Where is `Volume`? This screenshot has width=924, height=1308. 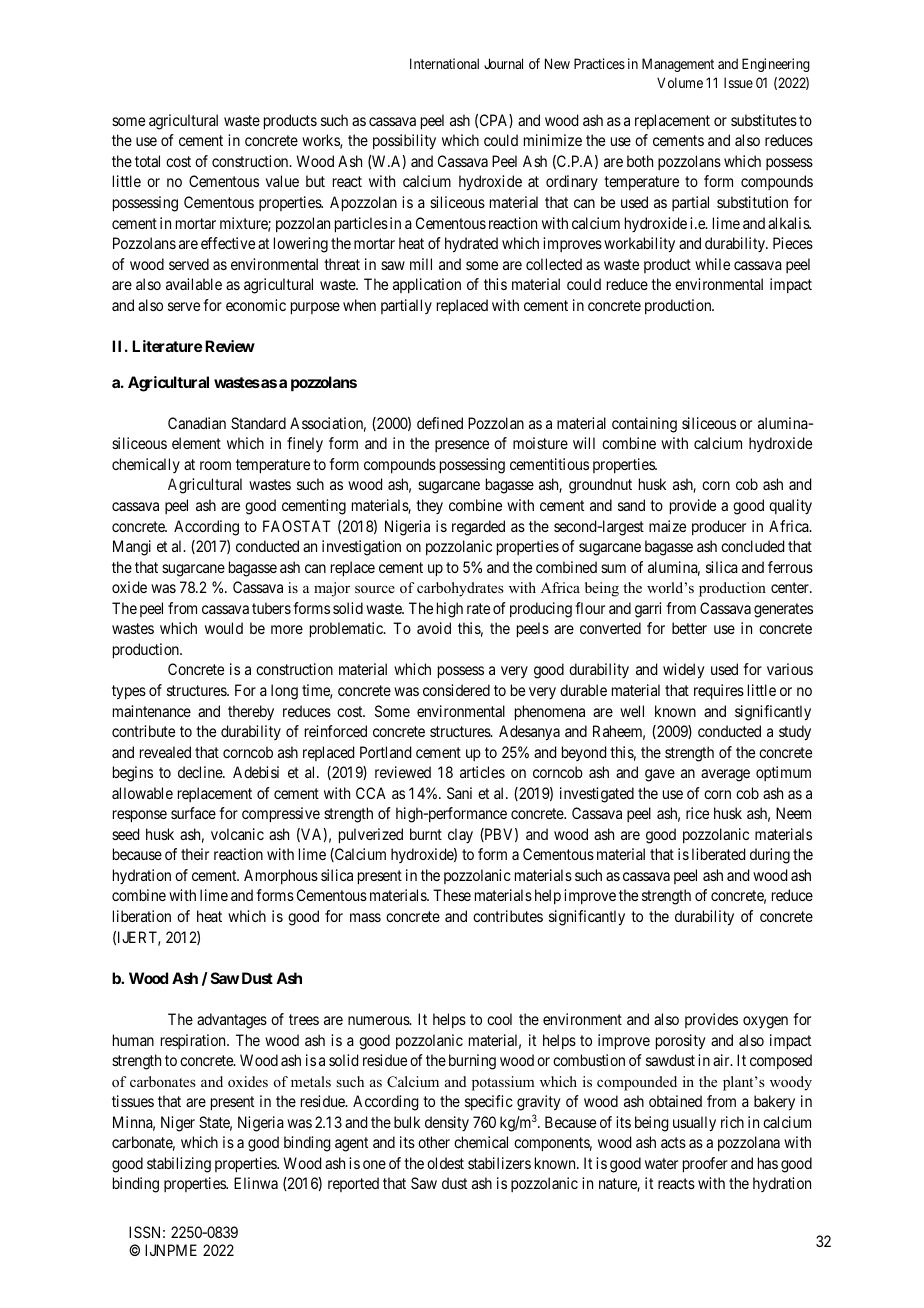
Volume is located at coordinates (680, 82).
